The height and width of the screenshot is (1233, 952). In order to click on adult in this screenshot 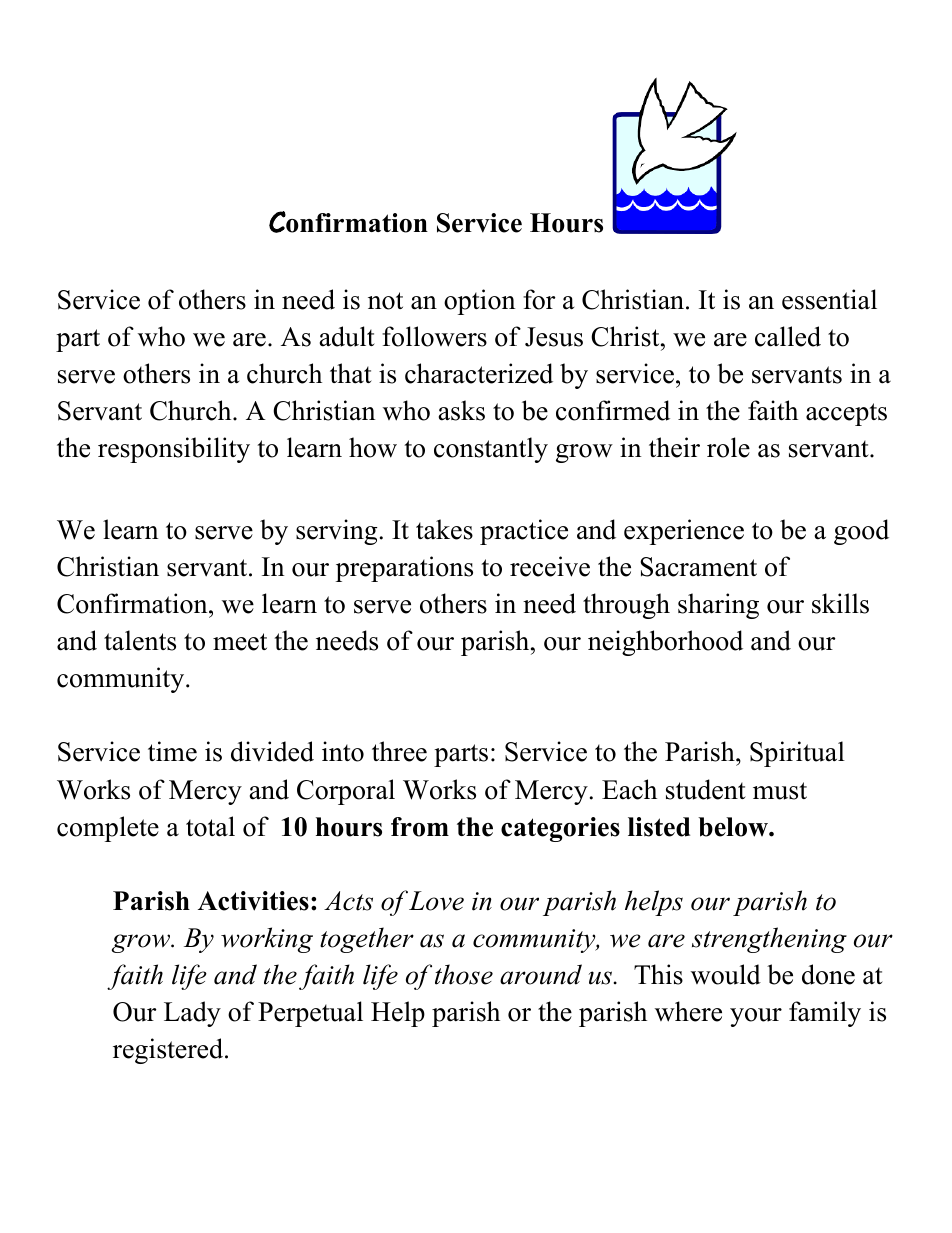, I will do `click(347, 336)`.
